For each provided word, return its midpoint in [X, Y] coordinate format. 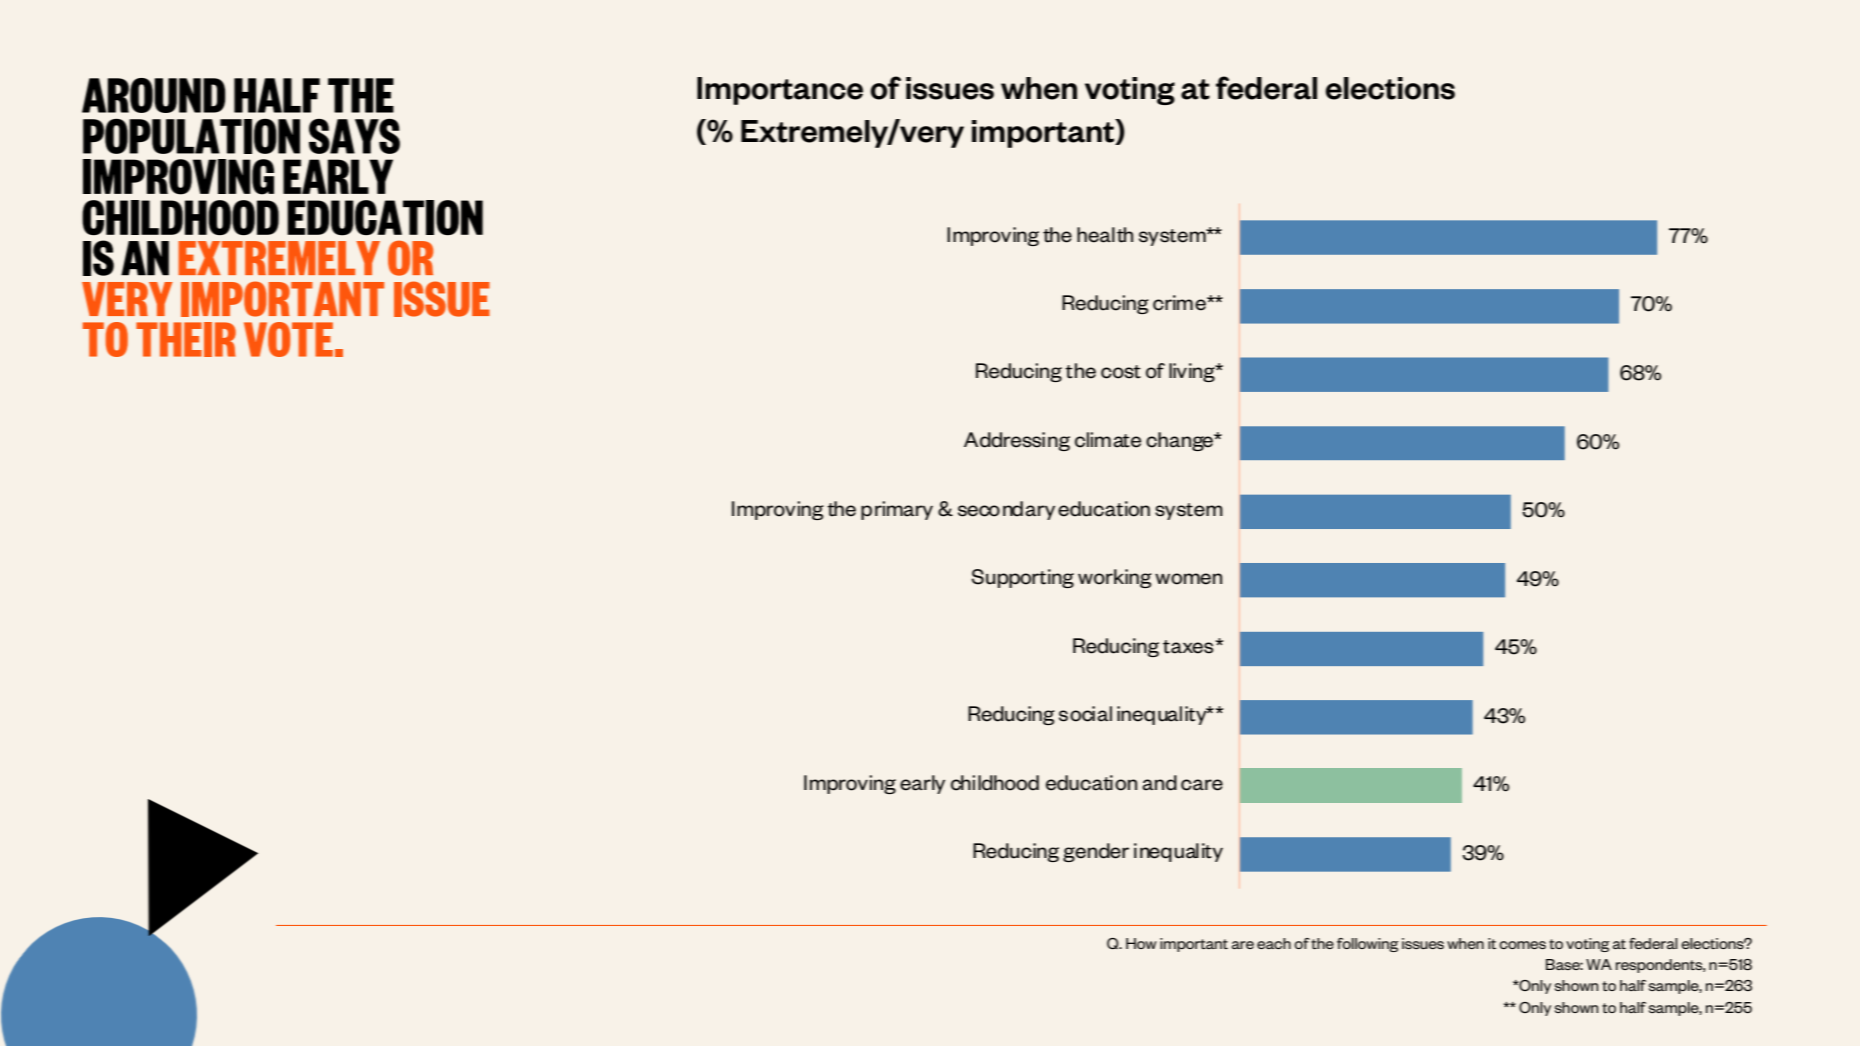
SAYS [354, 136]
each [1274, 943]
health [1105, 235]
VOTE [288, 339]
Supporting [1022, 578]
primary [897, 510]
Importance [780, 91]
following [1367, 945]
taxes [1188, 647]
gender [1096, 852]
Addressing [1017, 441]
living [1193, 372]
